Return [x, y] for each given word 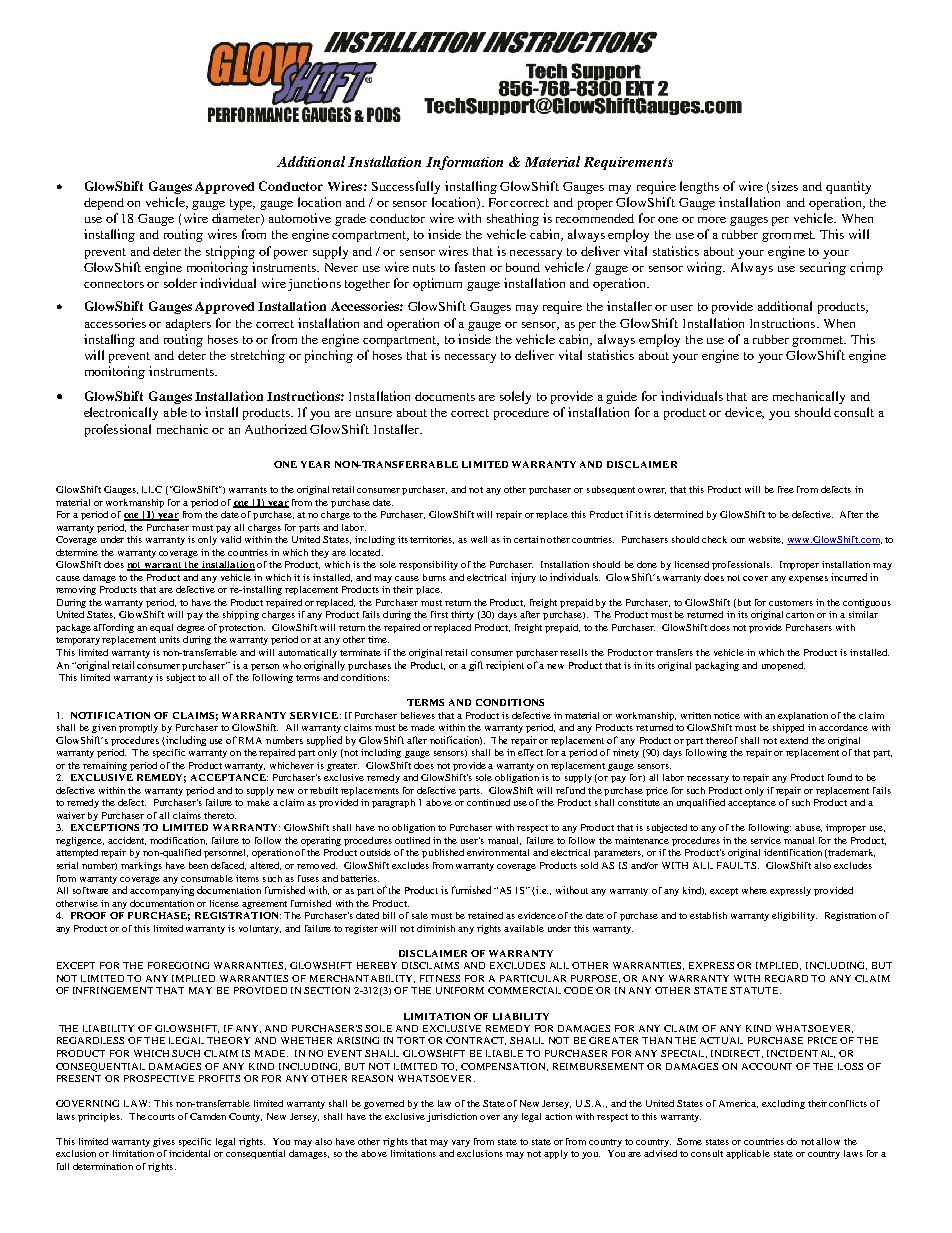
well [479, 539]
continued [488, 802]
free [786, 489]
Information [464, 163]
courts [161, 1117]
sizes [785, 186]
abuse [808, 828]
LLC [152, 489]
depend [104, 204]
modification [178, 841]
